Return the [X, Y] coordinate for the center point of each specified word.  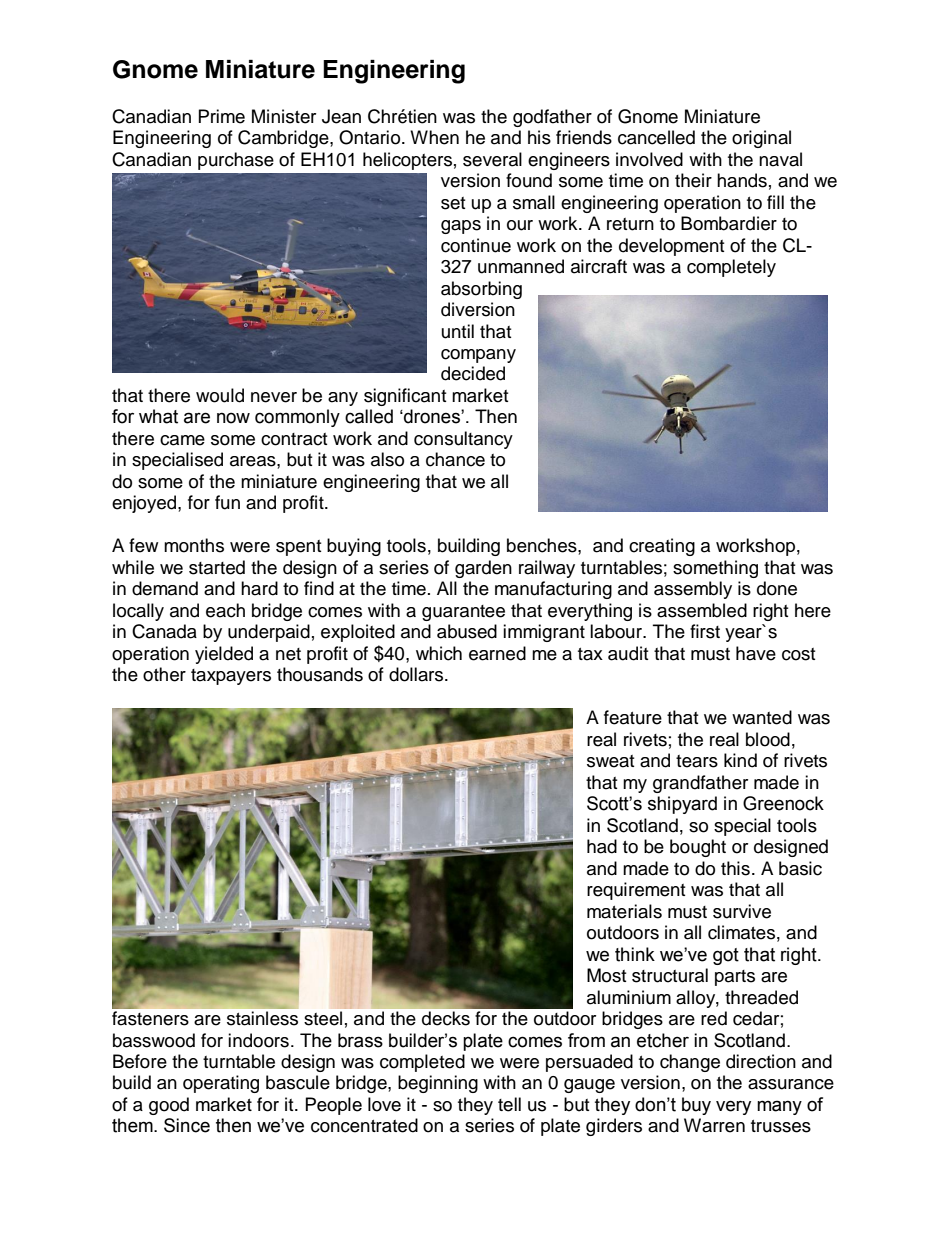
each [225, 610]
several [492, 159]
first [705, 631]
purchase [236, 161]
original [761, 139]
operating [221, 1084]
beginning [438, 1084]
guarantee [463, 613]
